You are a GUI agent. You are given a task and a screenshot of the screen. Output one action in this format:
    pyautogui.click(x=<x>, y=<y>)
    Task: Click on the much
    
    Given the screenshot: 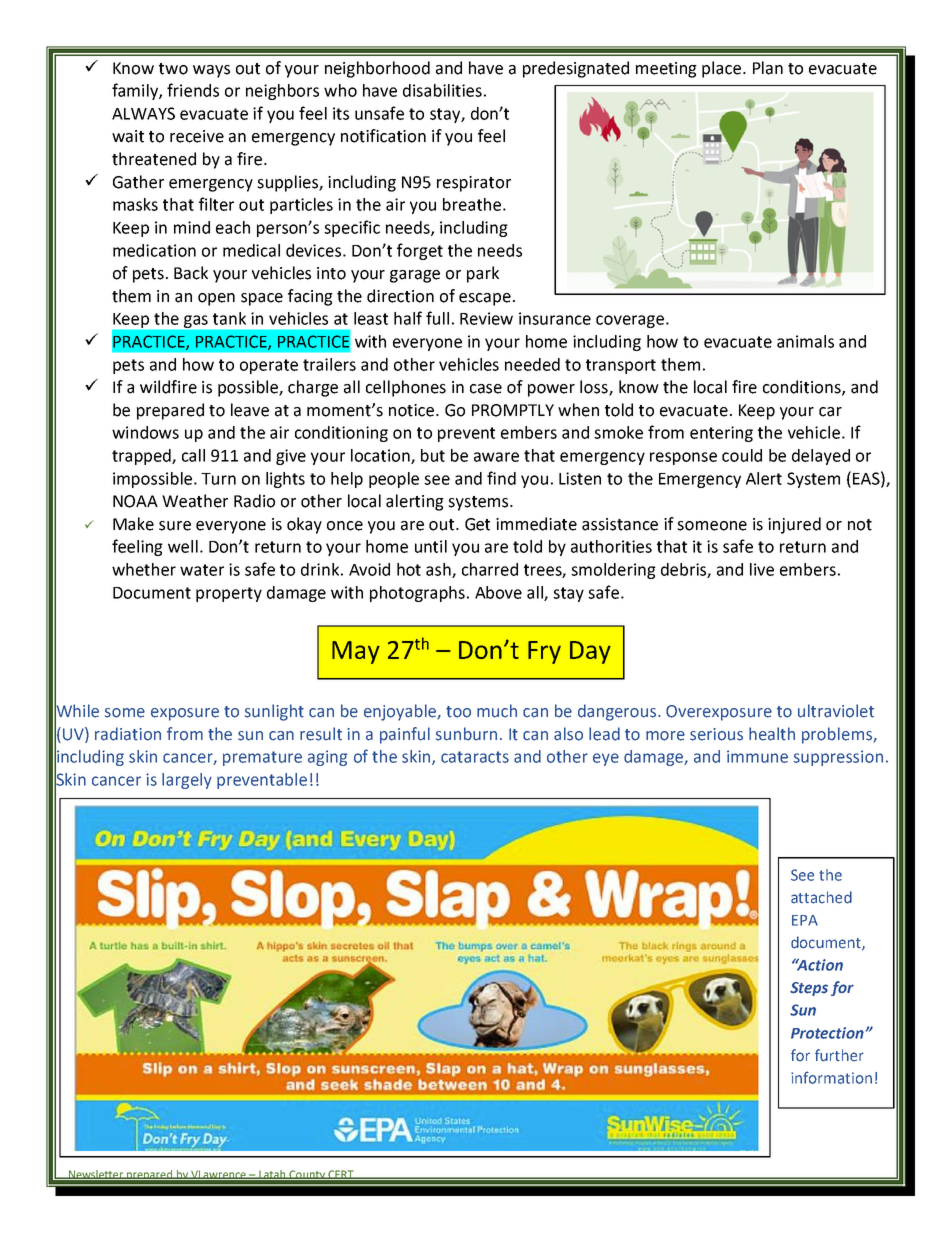 What is the action you would take?
    pyautogui.click(x=497, y=711)
